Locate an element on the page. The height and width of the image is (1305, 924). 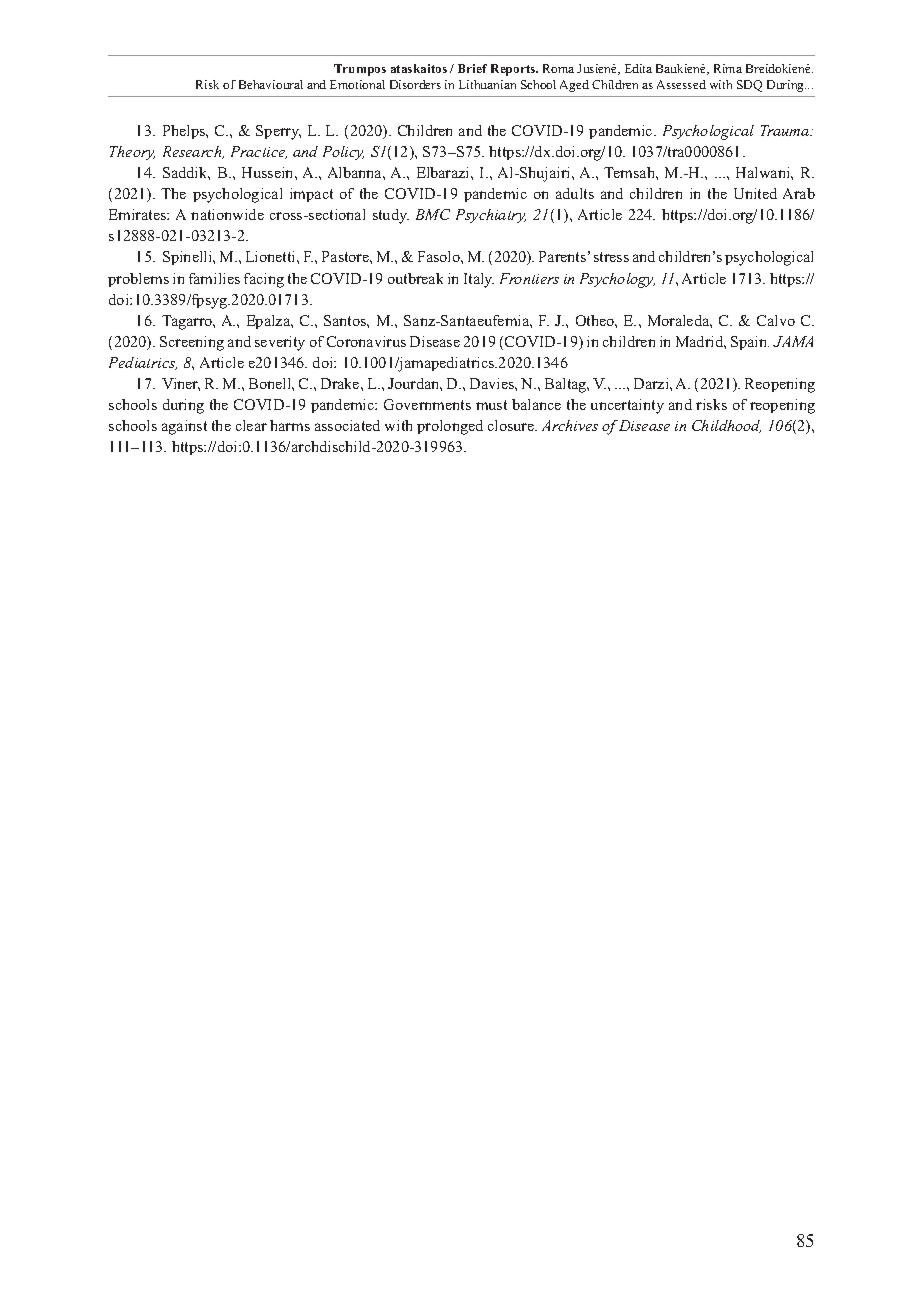
BMC is located at coordinates (433, 214).
